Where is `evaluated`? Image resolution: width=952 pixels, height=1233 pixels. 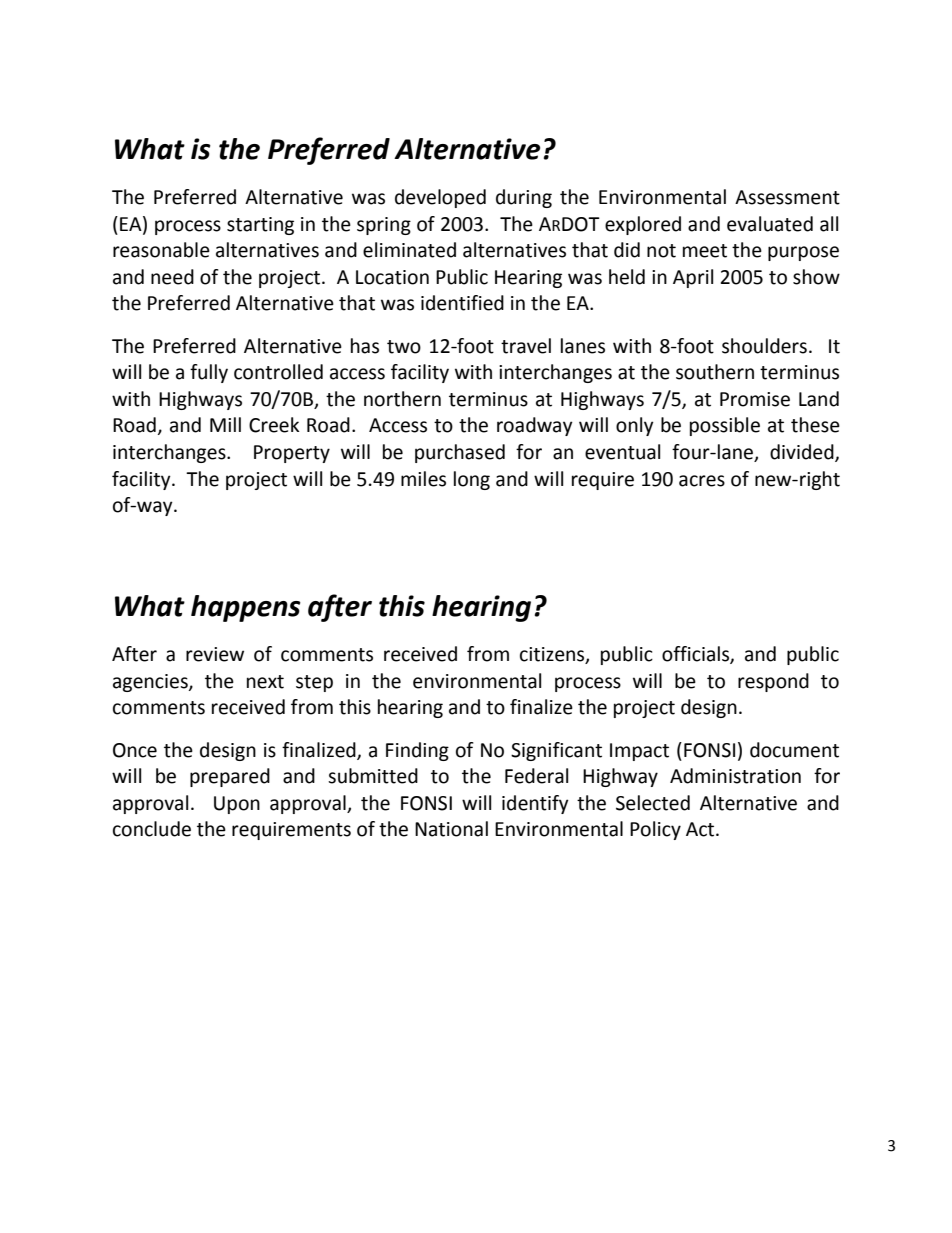 evaluated is located at coordinates (770, 224).
